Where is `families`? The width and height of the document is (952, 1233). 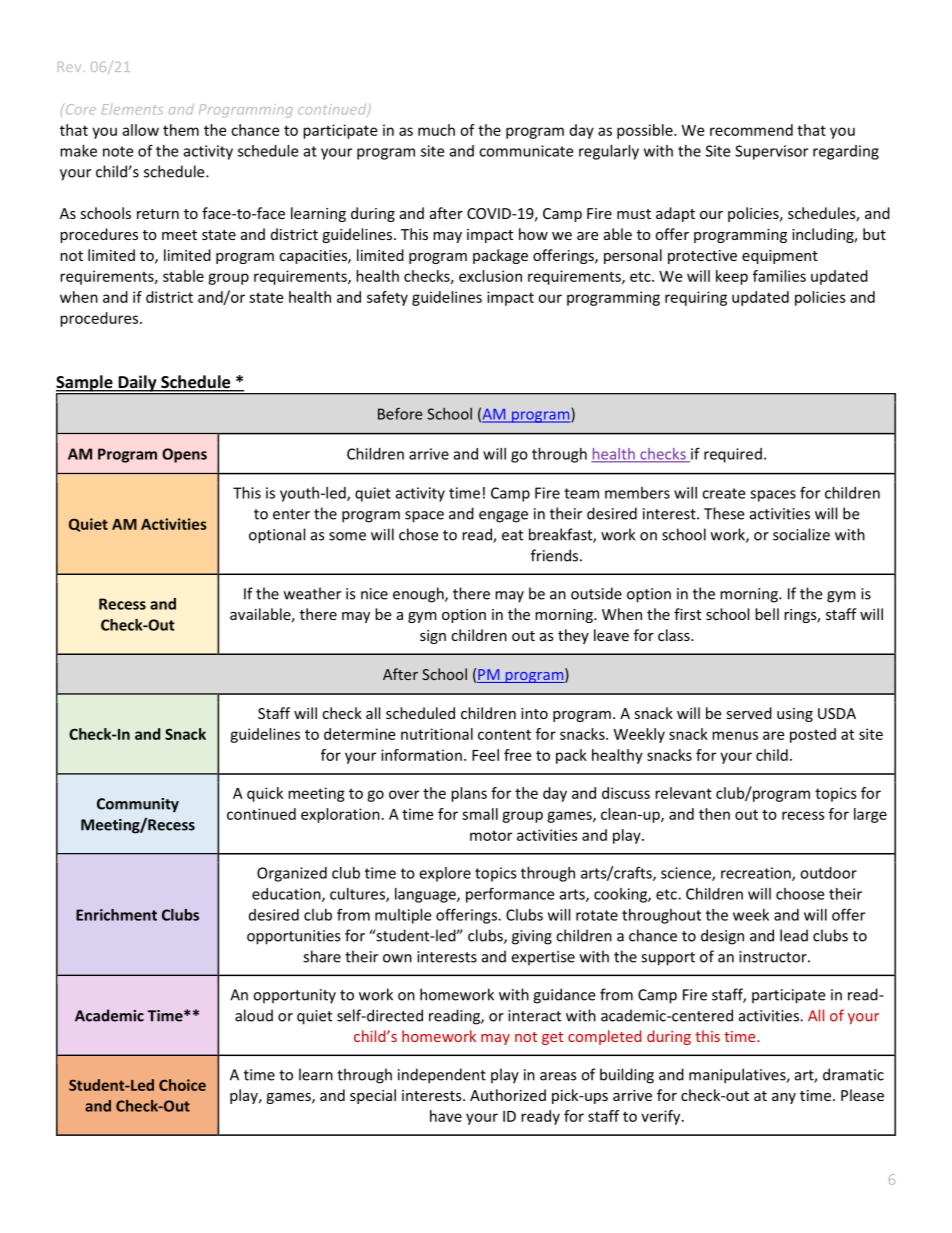 families is located at coordinates (779, 276).
